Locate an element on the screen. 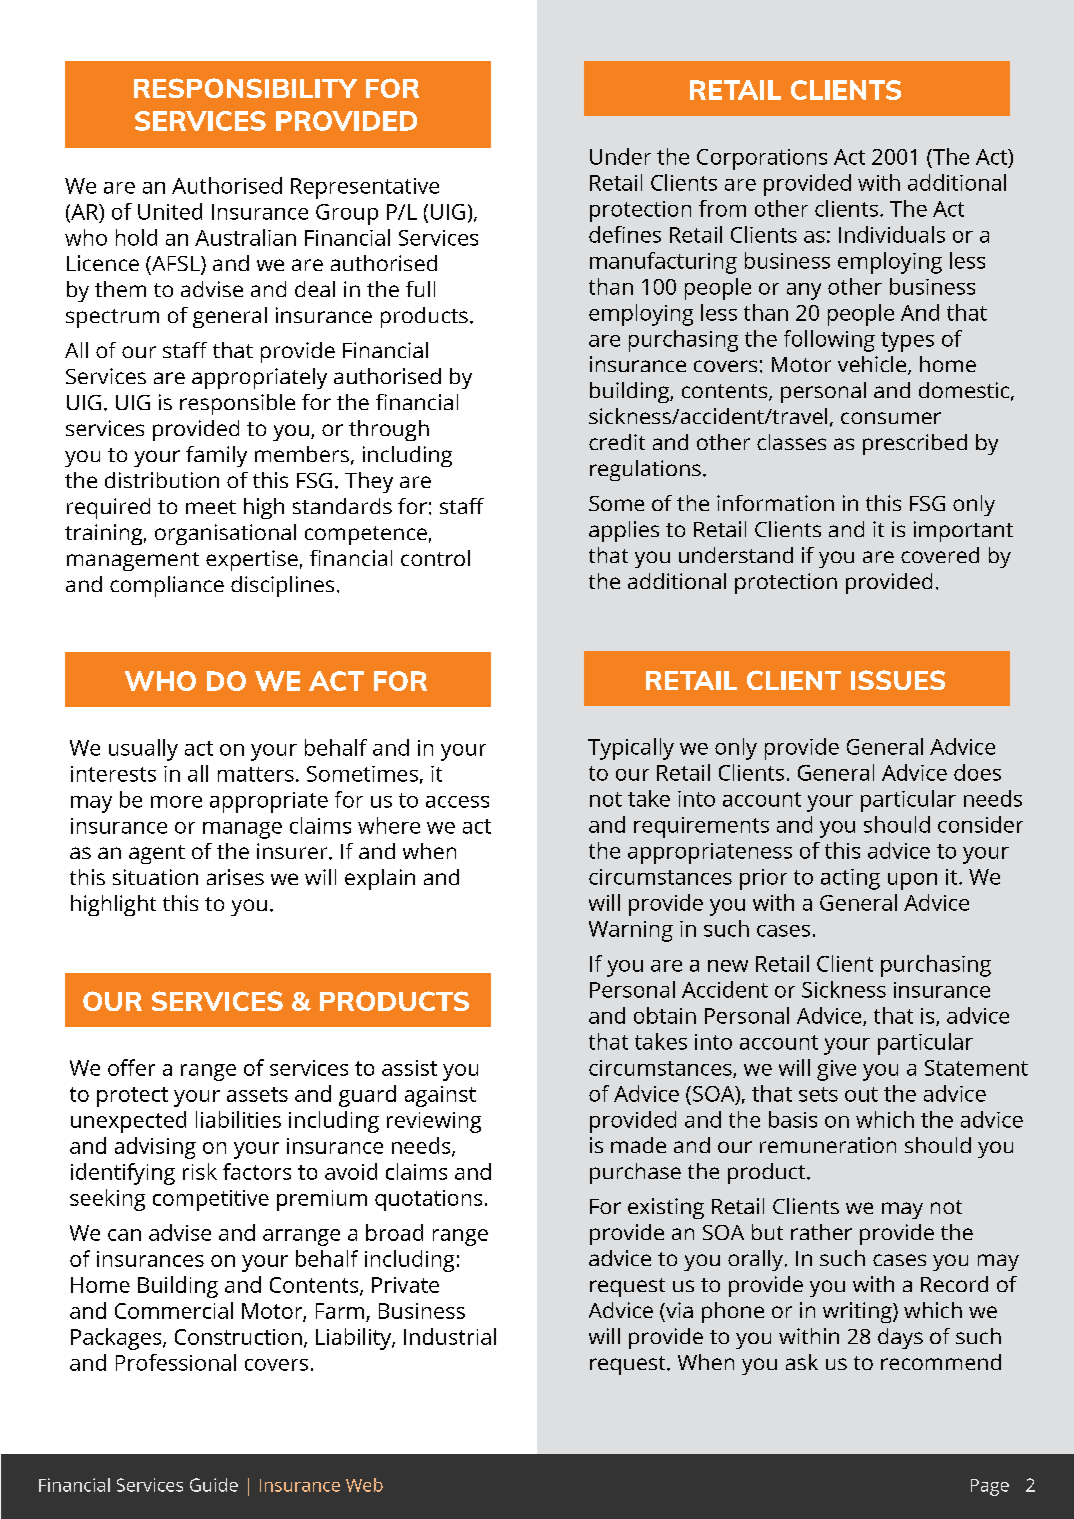  RESPONSIBILITY is located at coordinates (245, 88).
